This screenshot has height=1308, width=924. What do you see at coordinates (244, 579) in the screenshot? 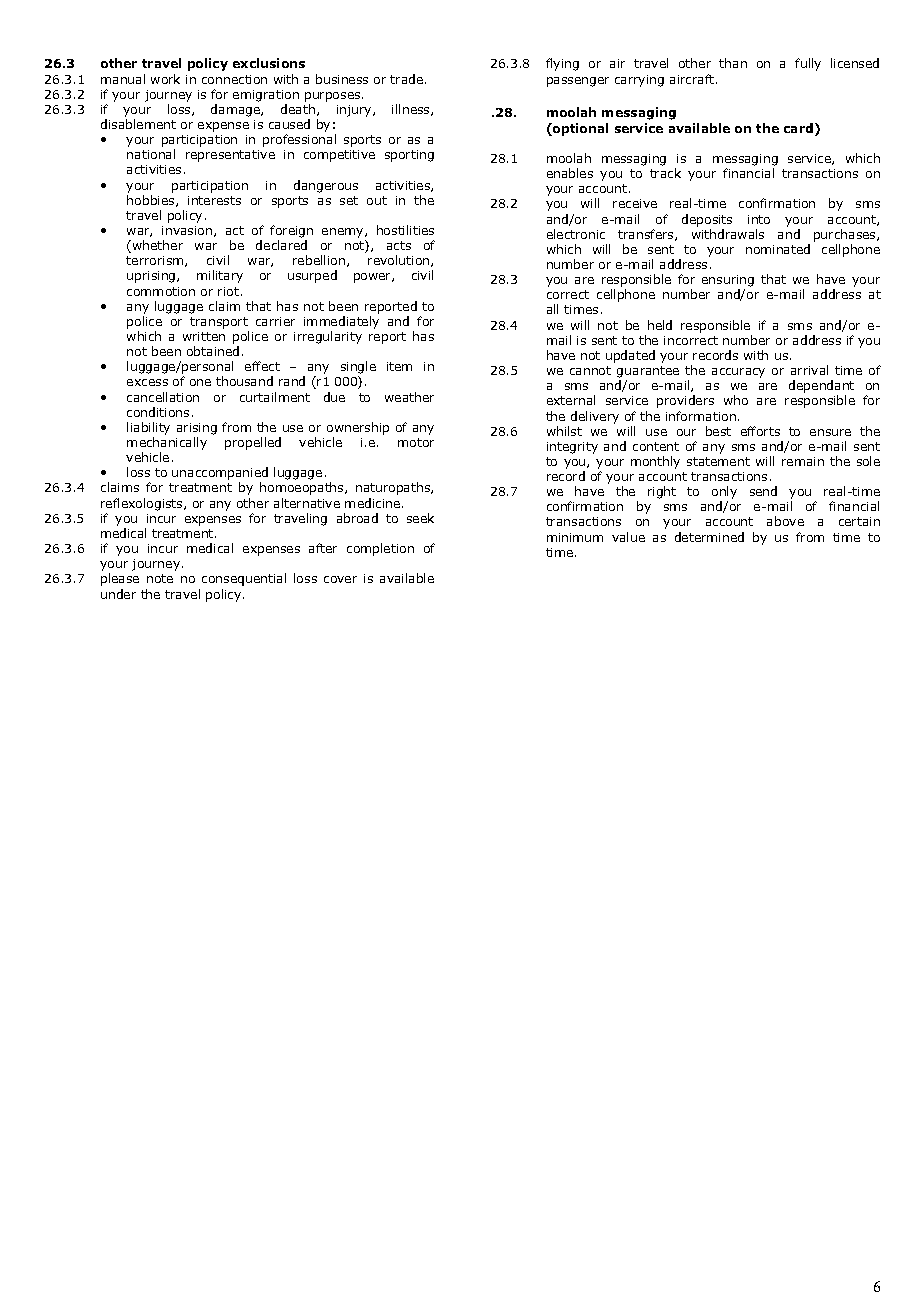
I see `consequential` at bounding box center [244, 579].
